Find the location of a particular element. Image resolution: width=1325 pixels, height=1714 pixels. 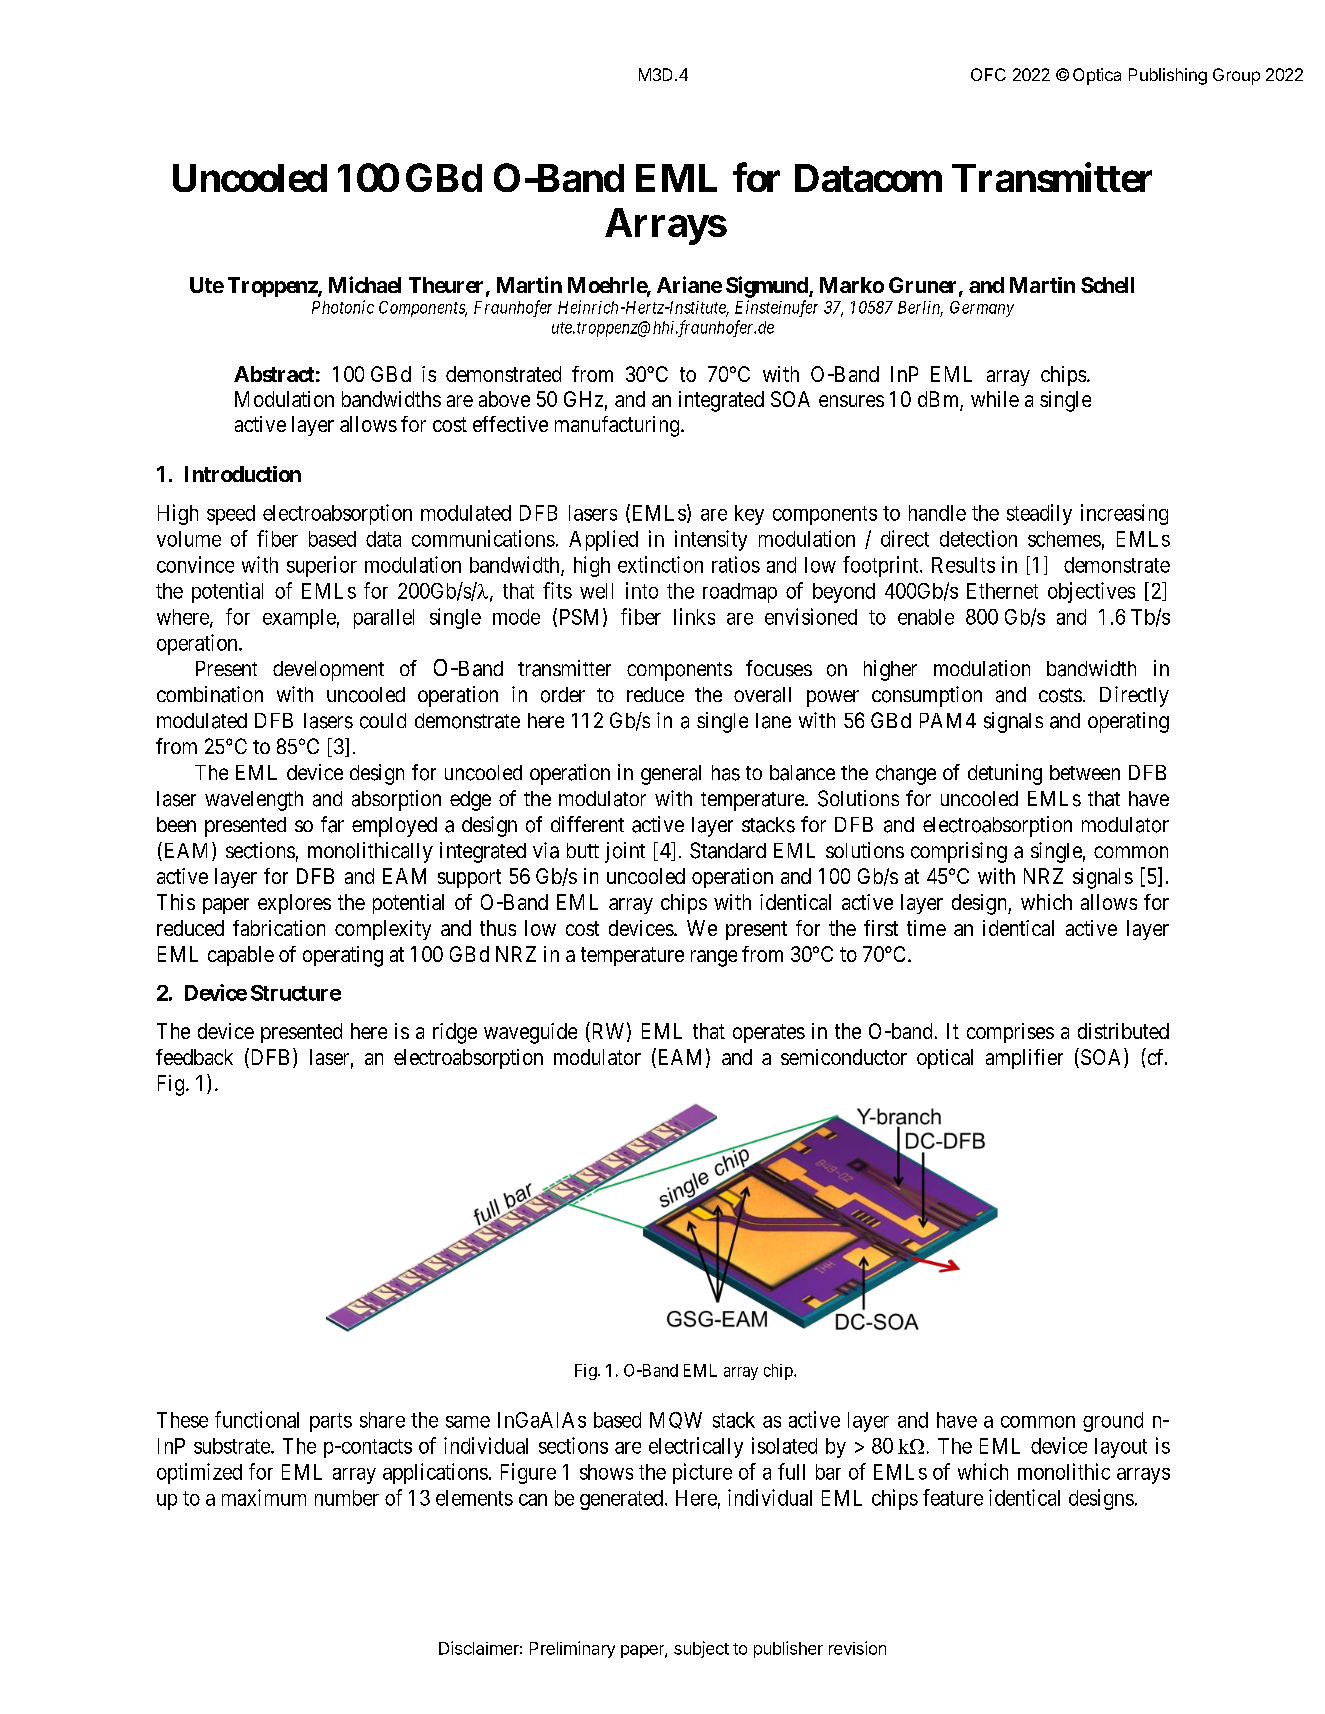

Michael is located at coordinates (365, 284).
